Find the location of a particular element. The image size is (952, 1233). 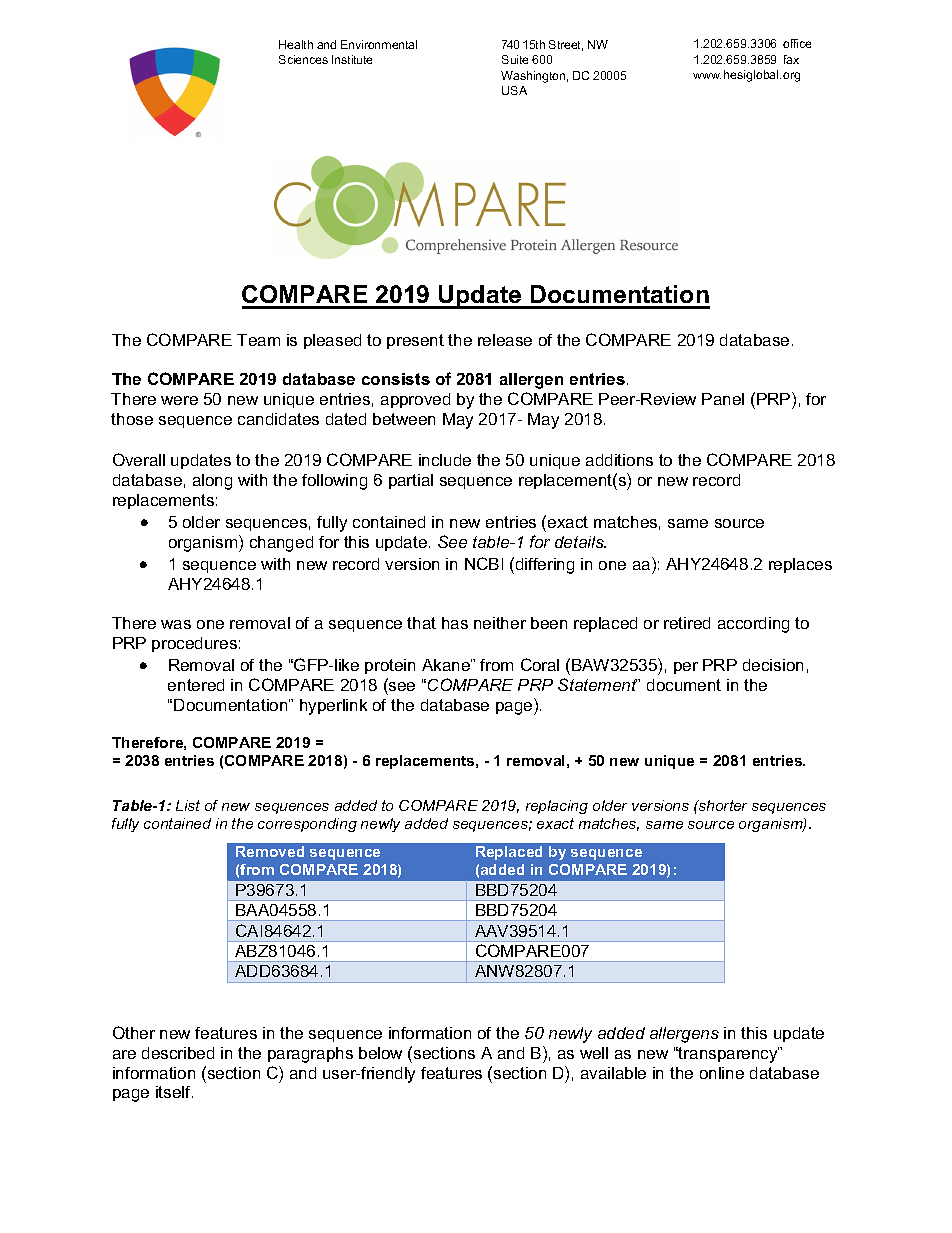

Panel is located at coordinates (723, 399).
